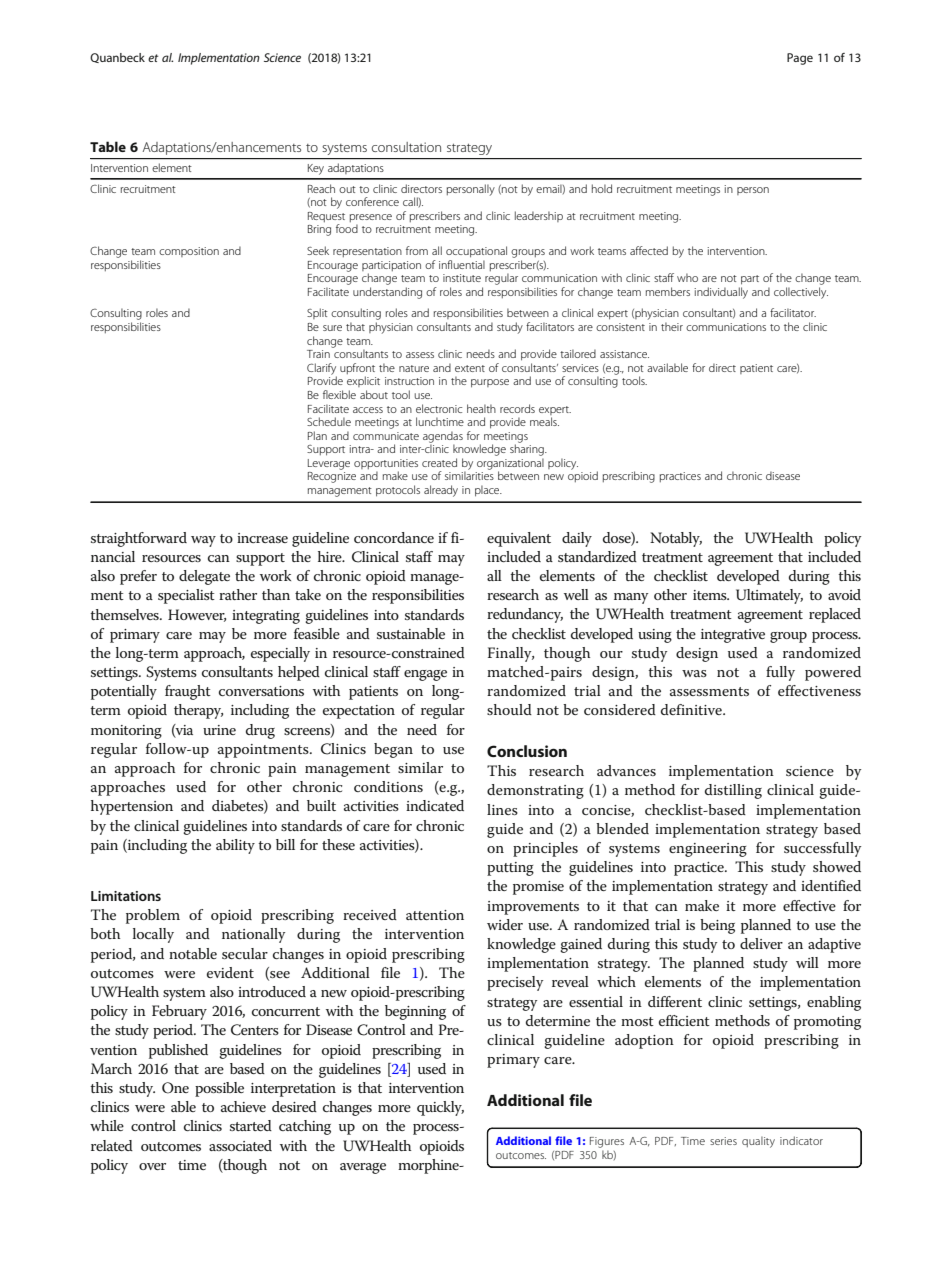 This page has height=1265, width=952. What do you see at coordinates (708, 850) in the page?
I see `engineering` at bounding box center [708, 850].
